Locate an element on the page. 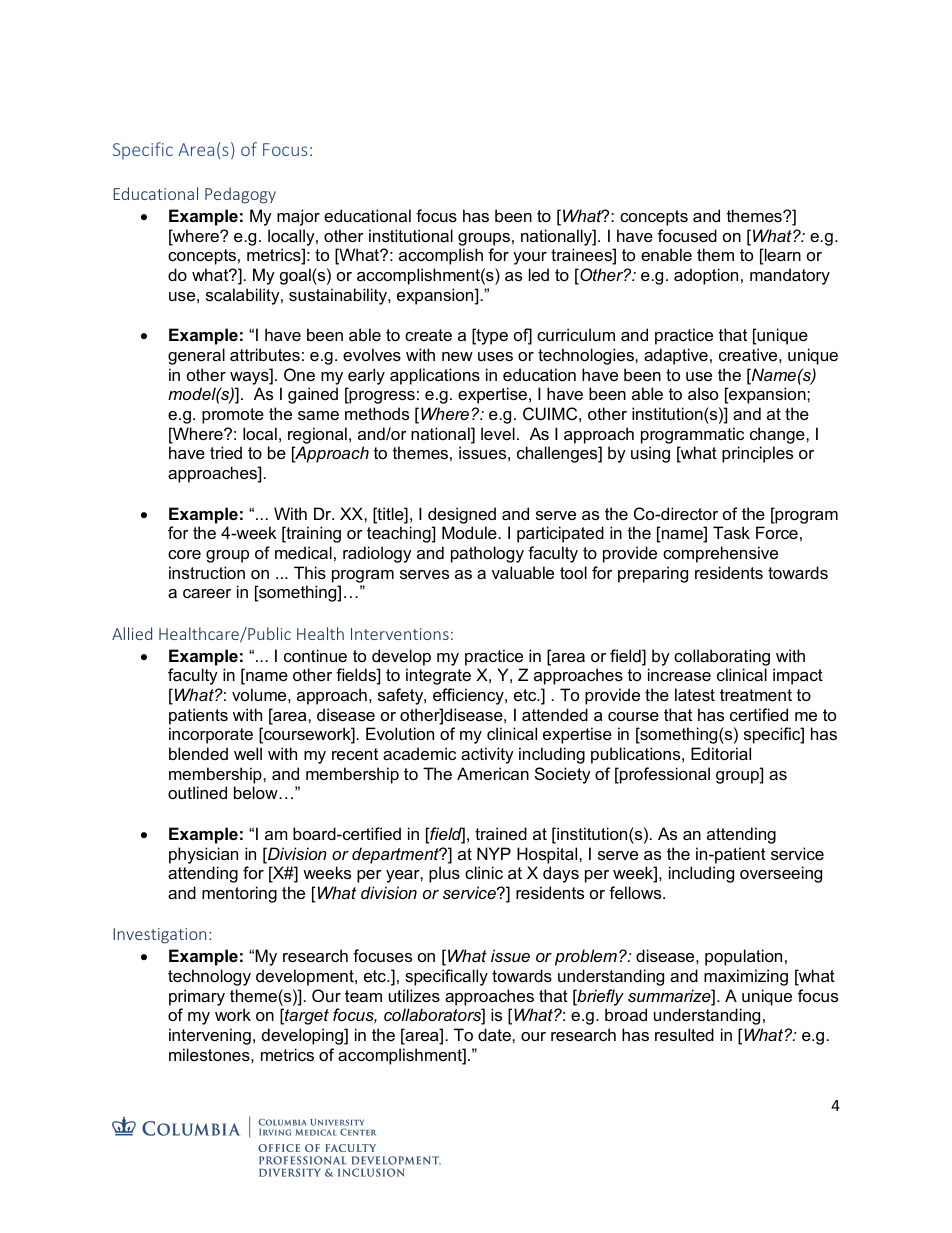 This document has width=952, height=1233. tried is located at coordinates (226, 452).
